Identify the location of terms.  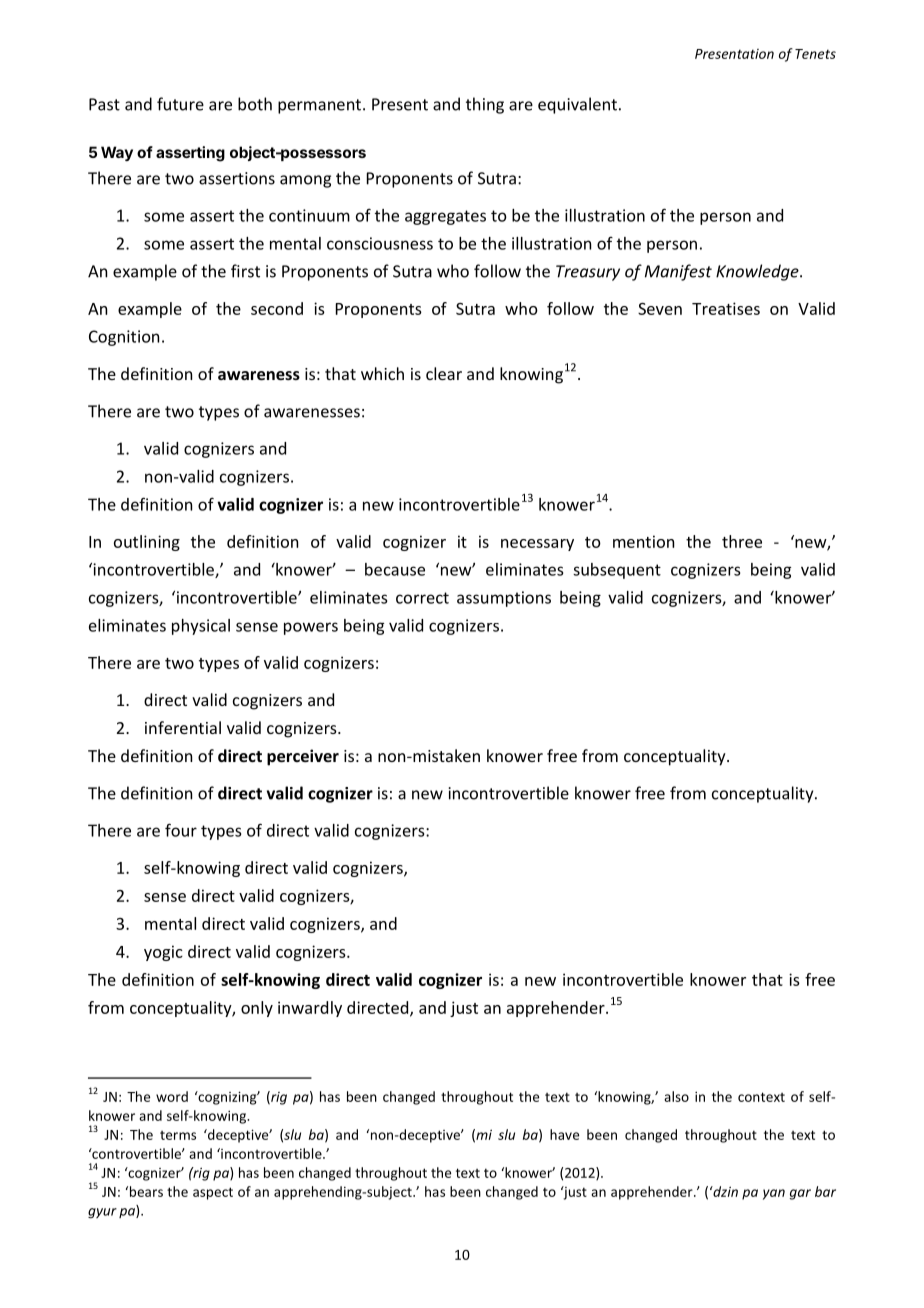
(178, 1135).
